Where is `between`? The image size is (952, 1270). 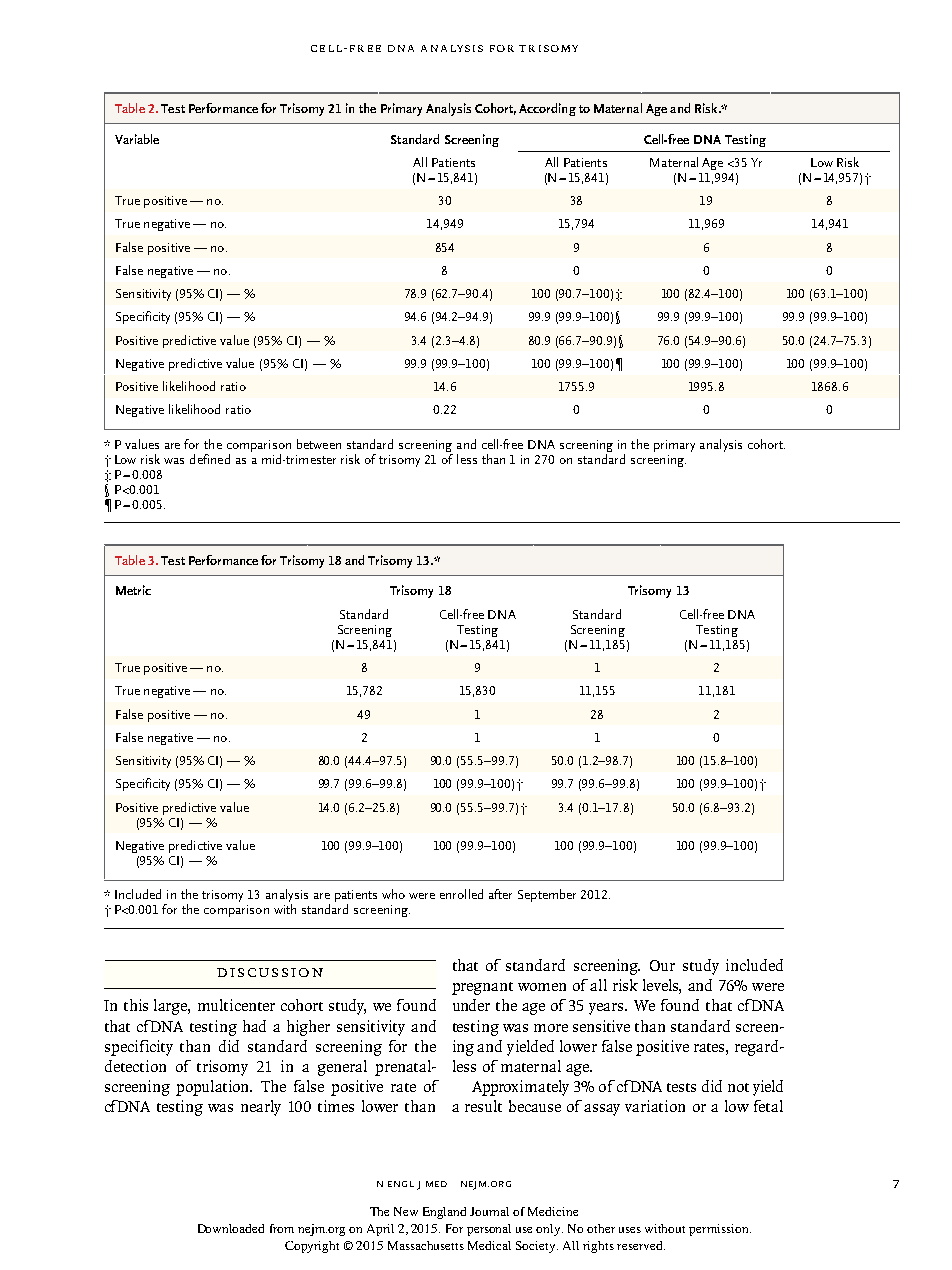
between is located at coordinates (319, 444).
